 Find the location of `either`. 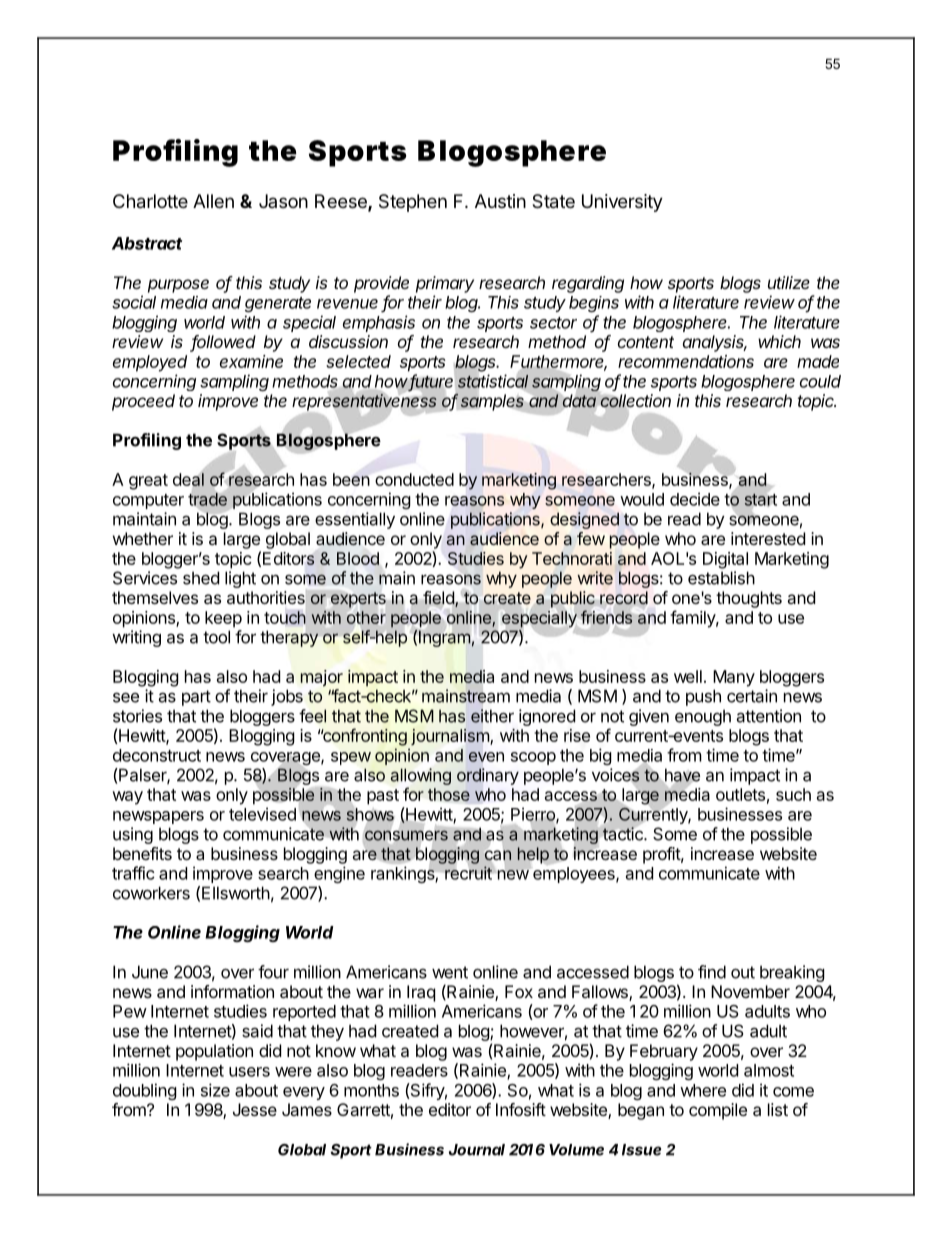

either is located at coordinates (492, 716).
